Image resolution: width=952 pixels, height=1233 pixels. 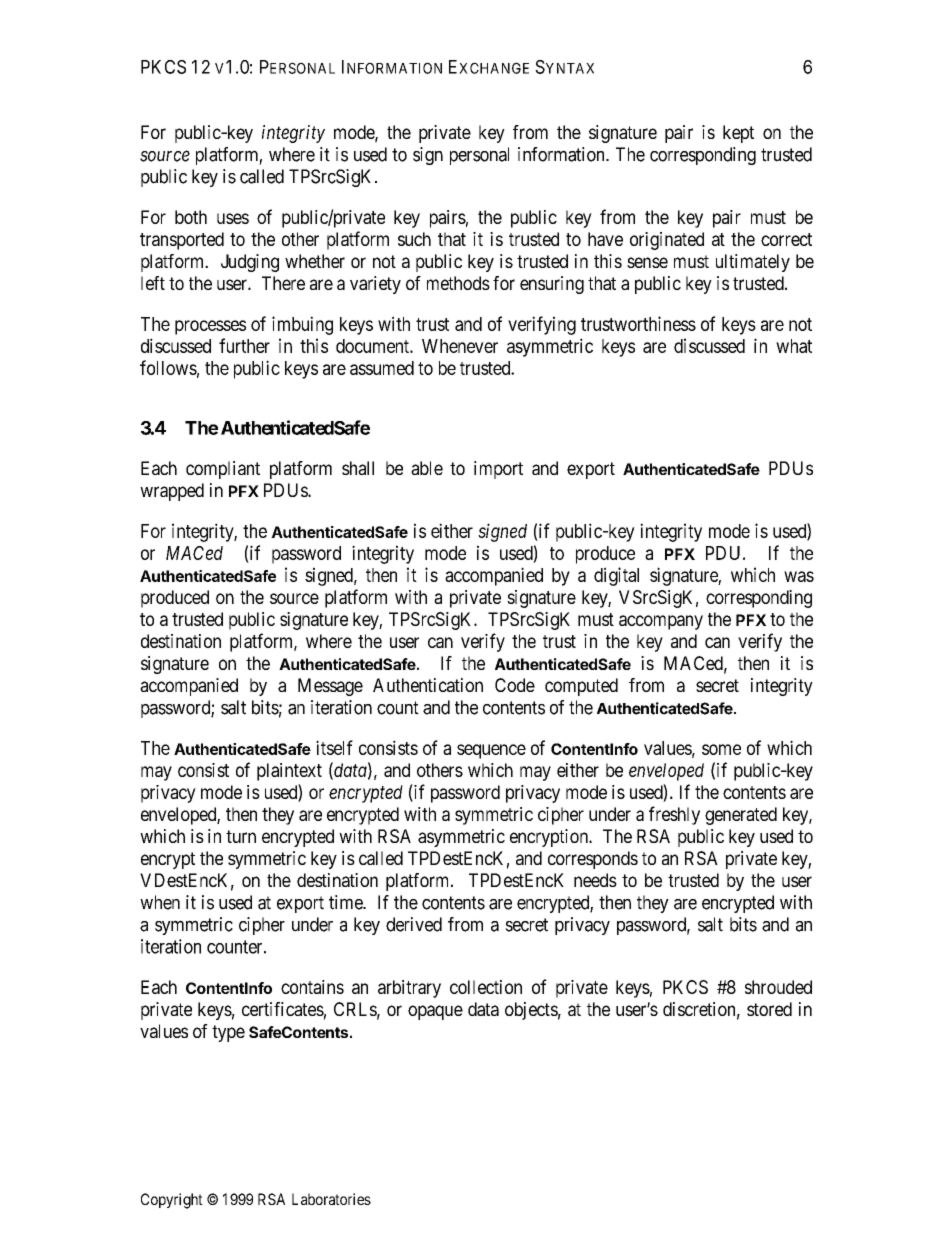 What do you see at coordinates (794, 346) in the page?
I see `what` at bounding box center [794, 346].
